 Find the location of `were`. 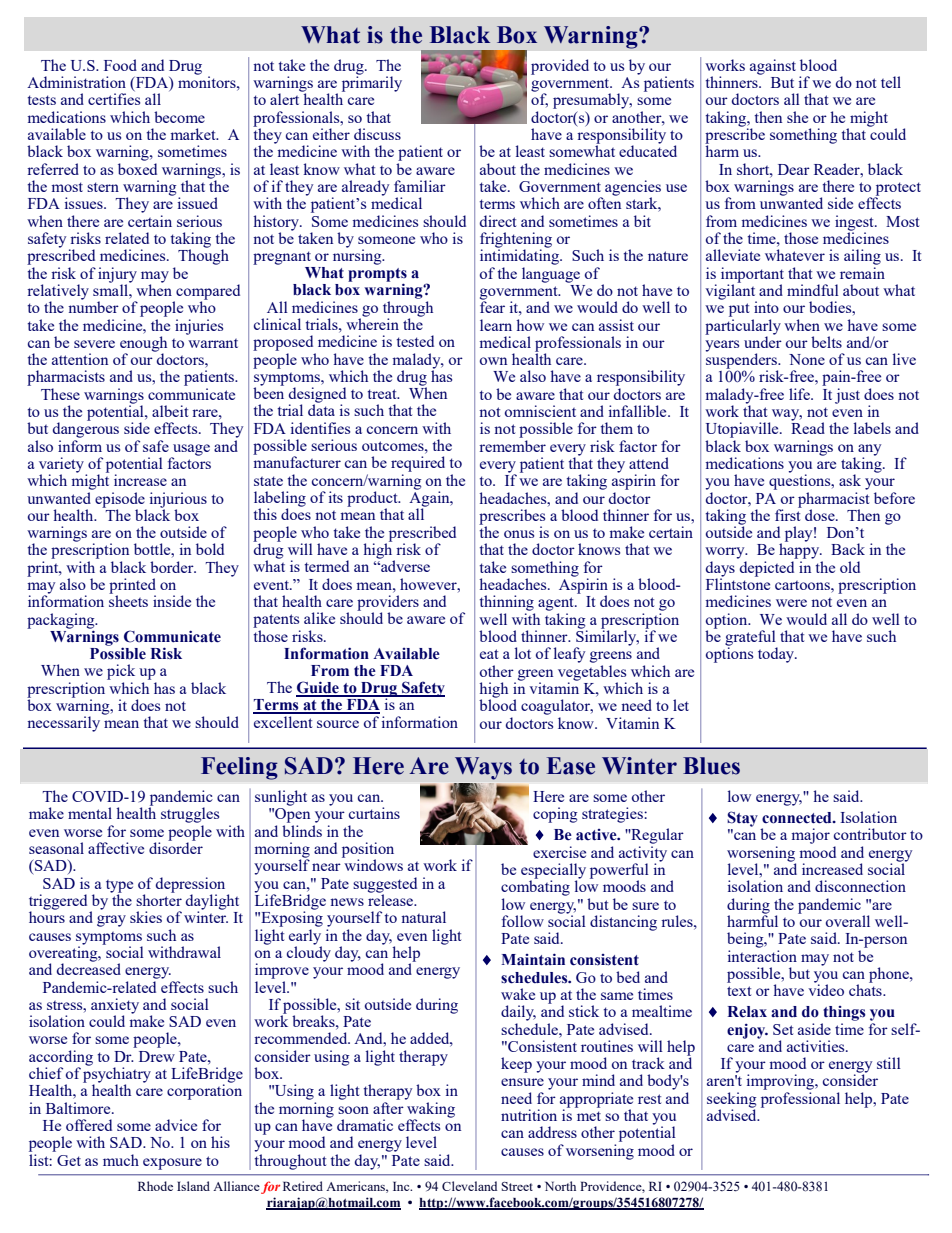

were is located at coordinates (791, 603).
